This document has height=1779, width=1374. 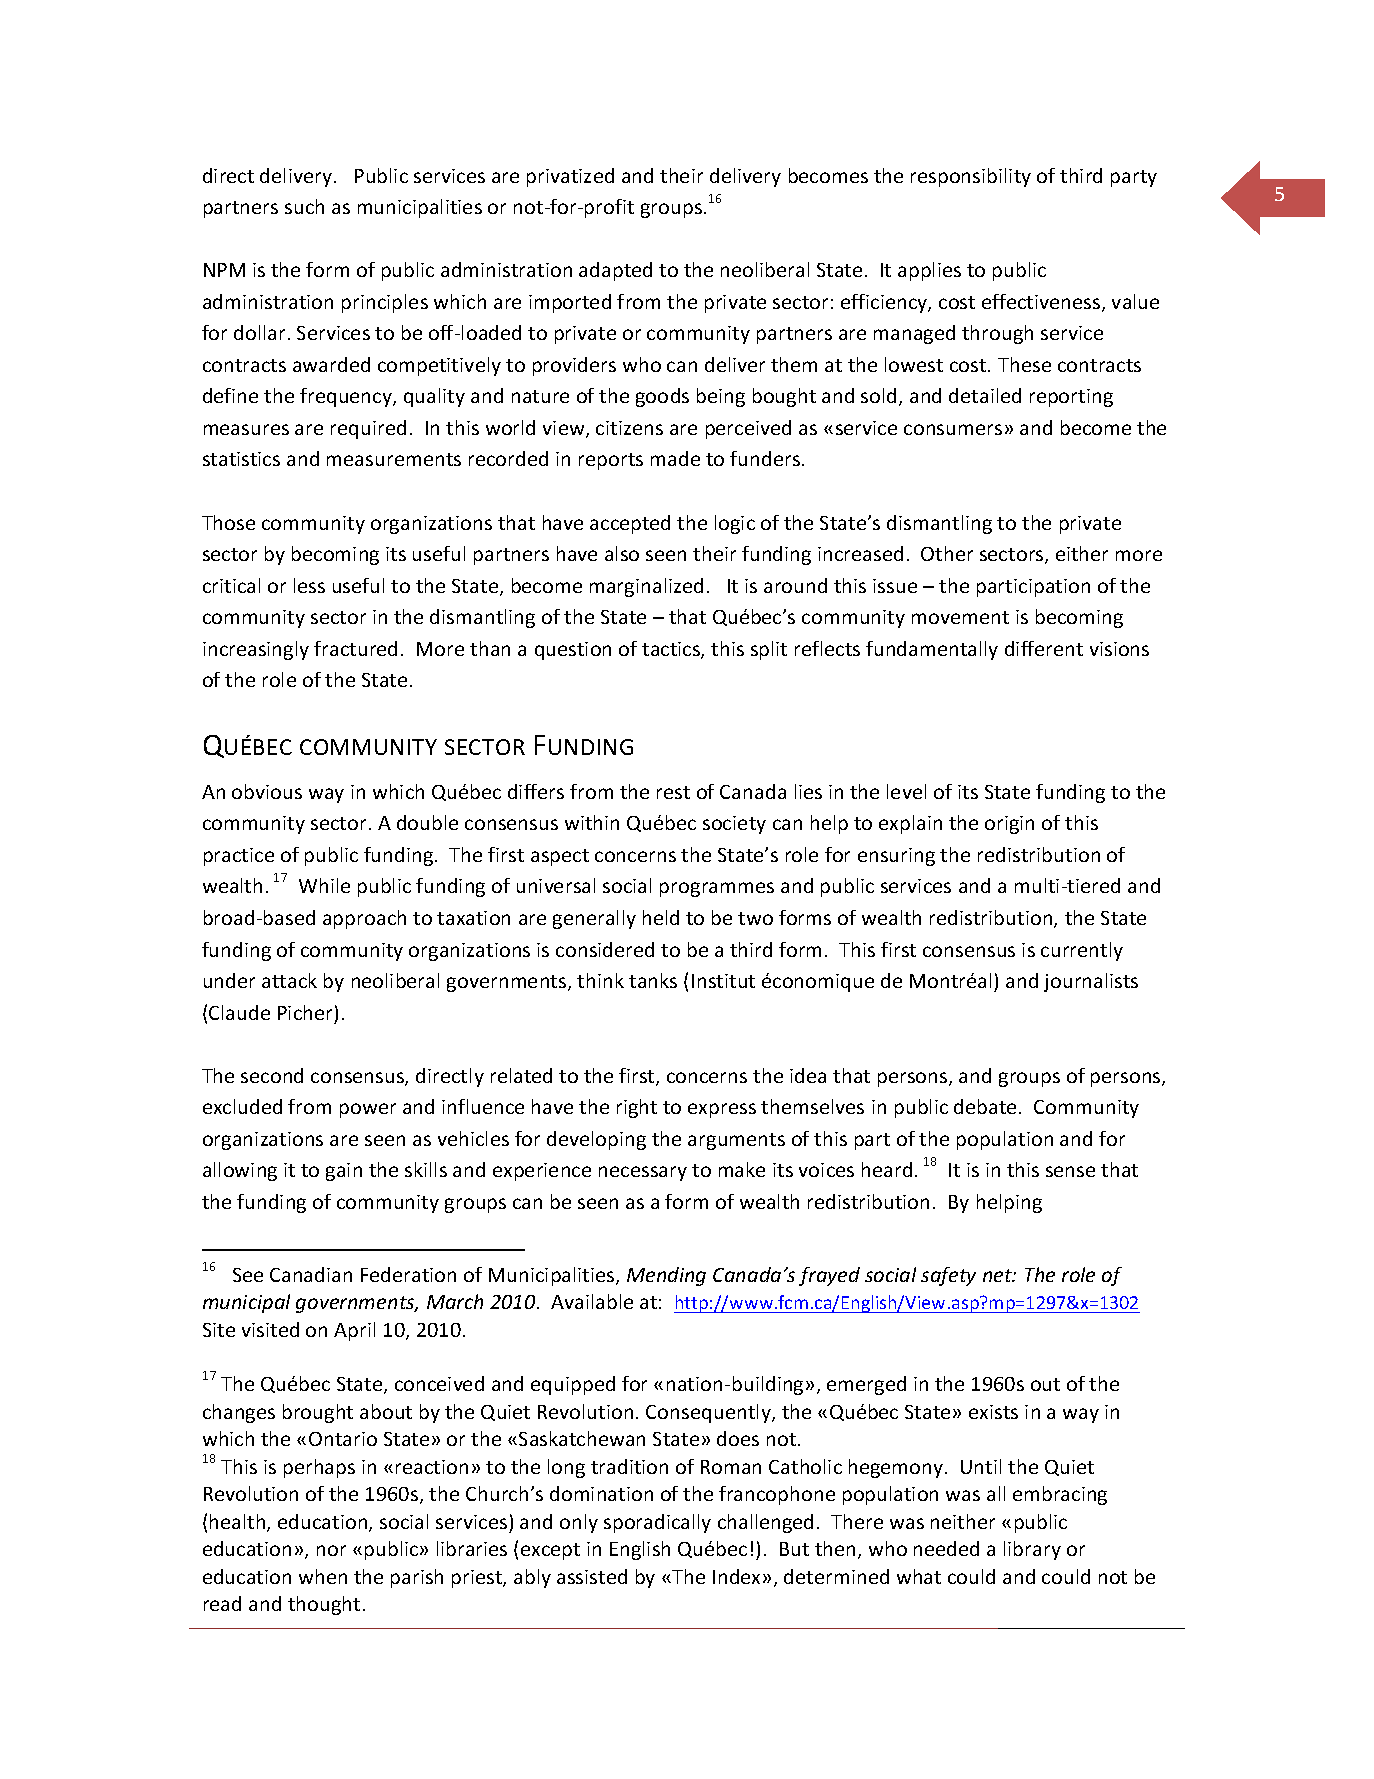 I want to click on adapted, so click(x=615, y=271).
